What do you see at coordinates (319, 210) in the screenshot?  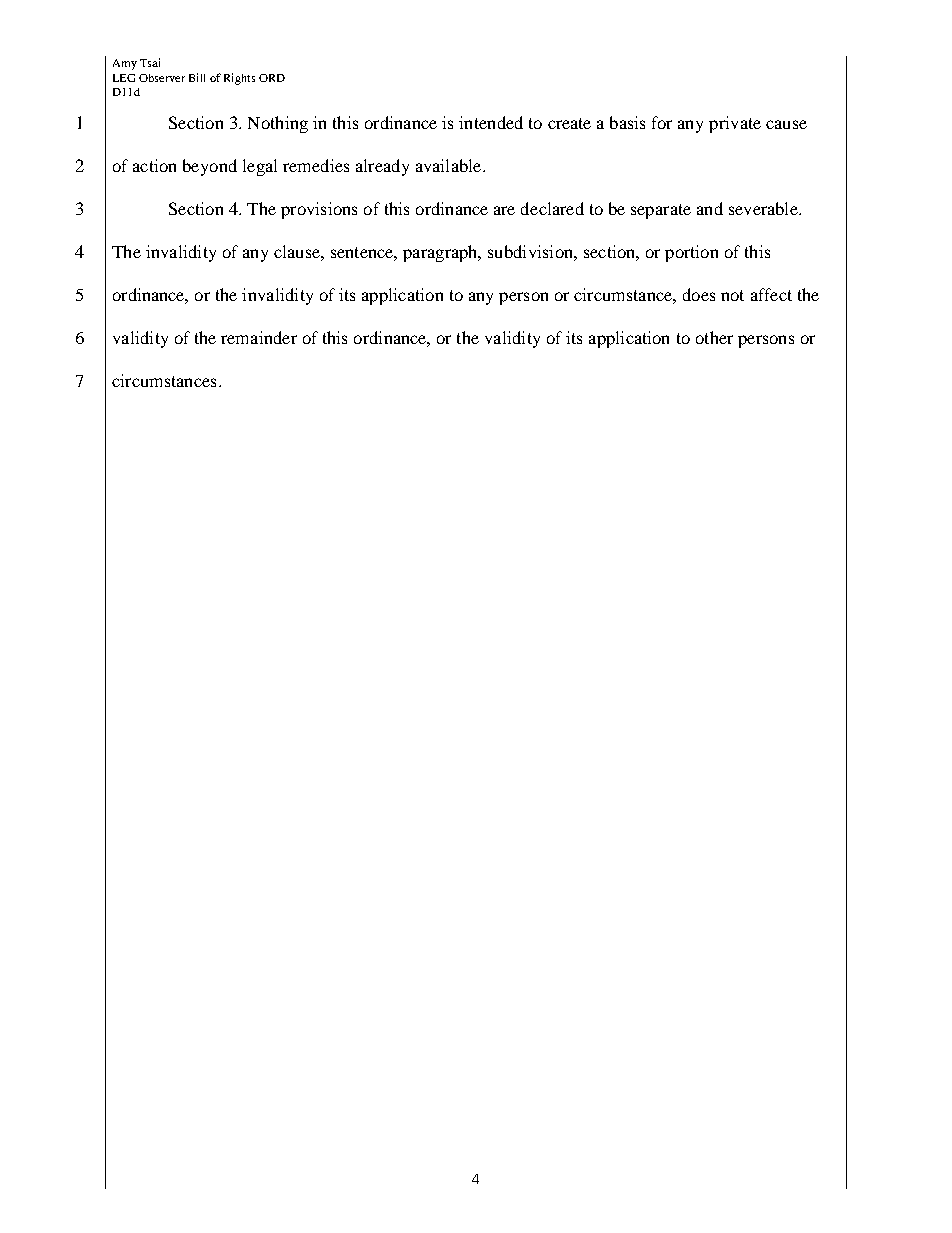 I see `provisions` at bounding box center [319, 210].
